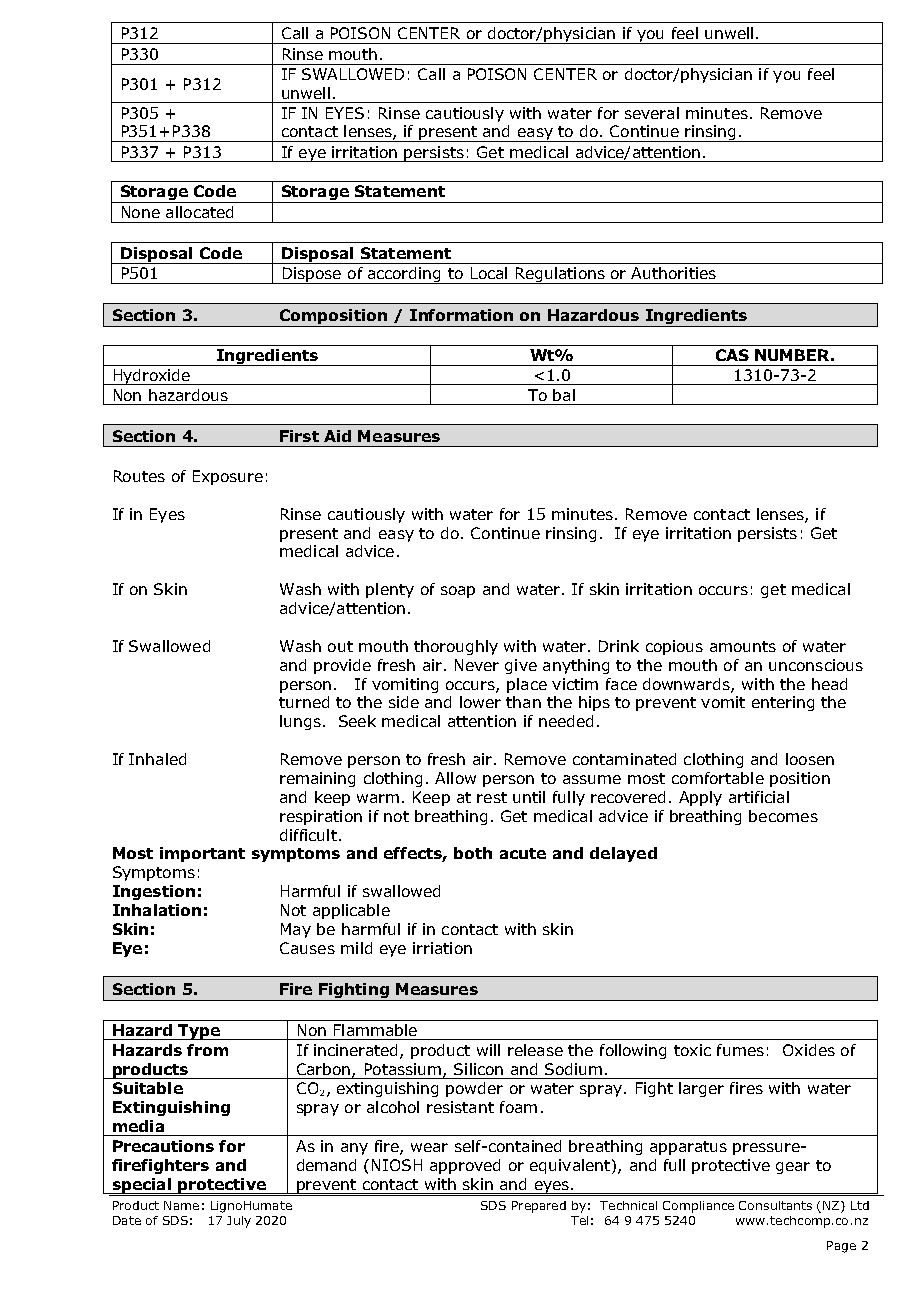 The image size is (924, 1308). I want to click on several, so click(652, 113).
